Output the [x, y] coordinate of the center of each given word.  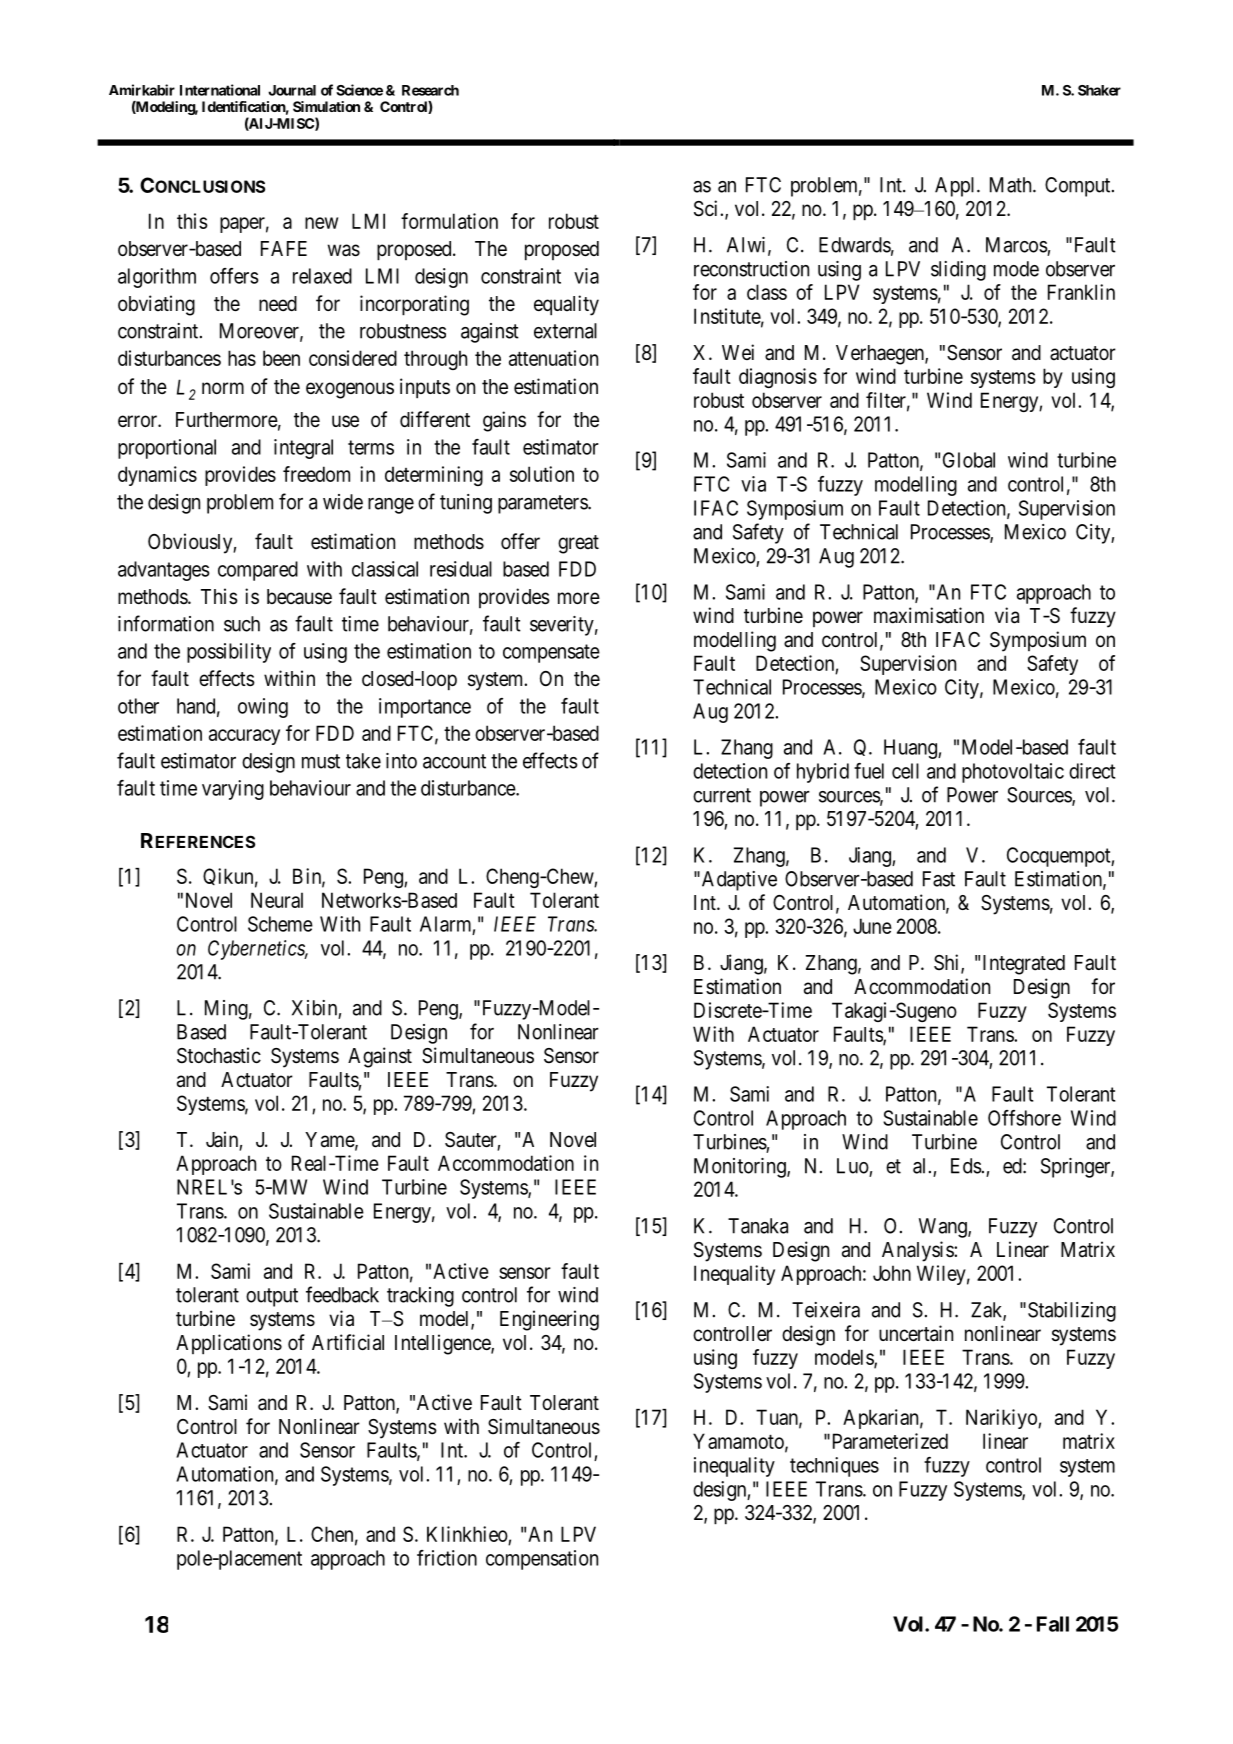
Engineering [549, 1320]
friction [447, 1558]
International [220, 90]
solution [542, 474]
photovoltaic [1013, 773]
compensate [551, 653]
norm [223, 388]
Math [1012, 185]
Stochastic [219, 1055]
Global [969, 460]
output [272, 1297]
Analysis [918, 1251]
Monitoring [741, 1168]
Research [430, 90]
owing [263, 708]
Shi [948, 963]
